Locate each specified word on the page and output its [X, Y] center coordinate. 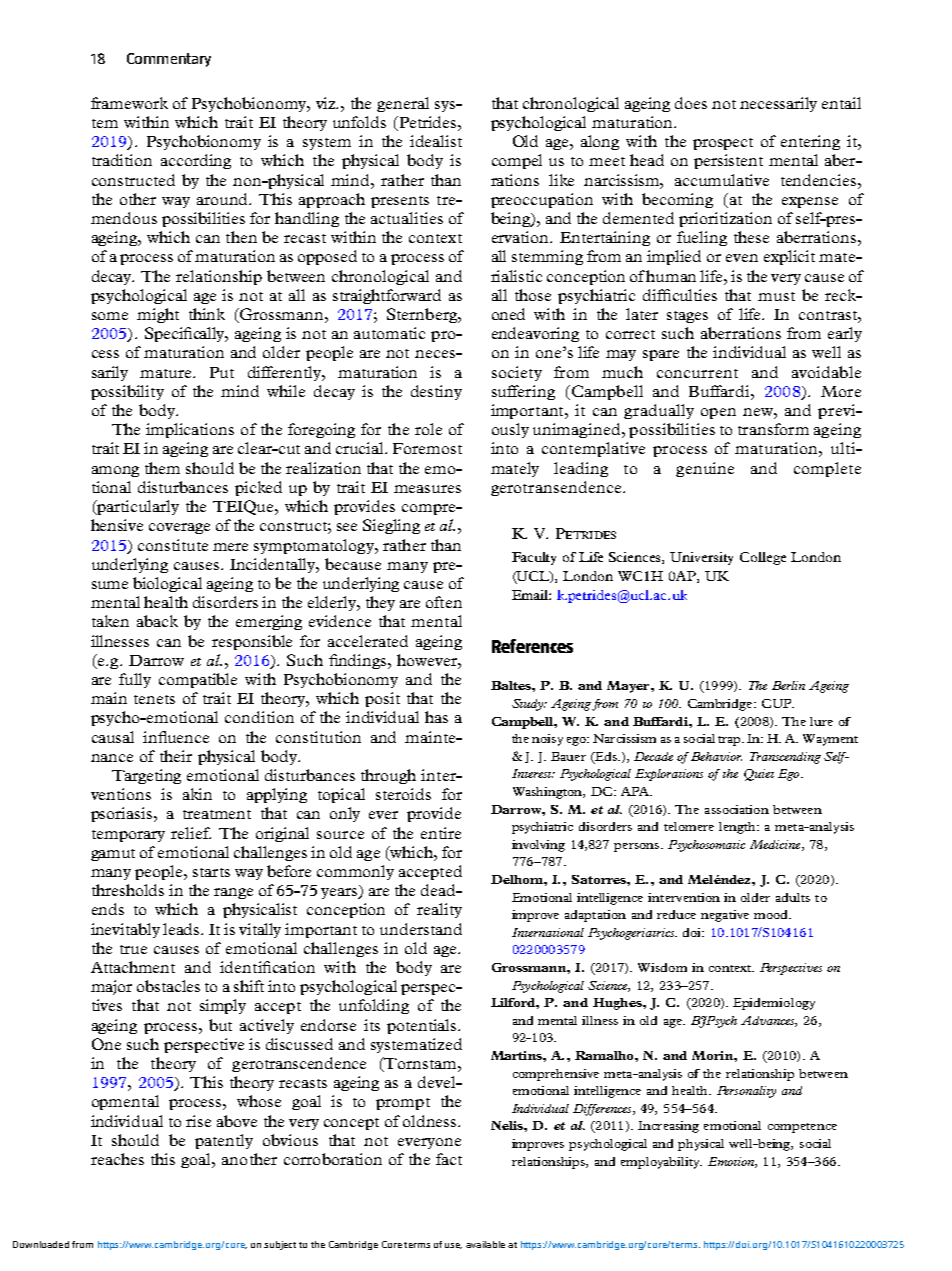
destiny [436, 392]
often [444, 602]
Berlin [788, 685]
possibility [127, 392]
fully [135, 680]
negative [725, 916]
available [485, 1244]
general [403, 104]
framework [129, 103]
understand [421, 929]
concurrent [697, 373]
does [691, 103]
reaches [117, 1159]
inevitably [125, 930]
